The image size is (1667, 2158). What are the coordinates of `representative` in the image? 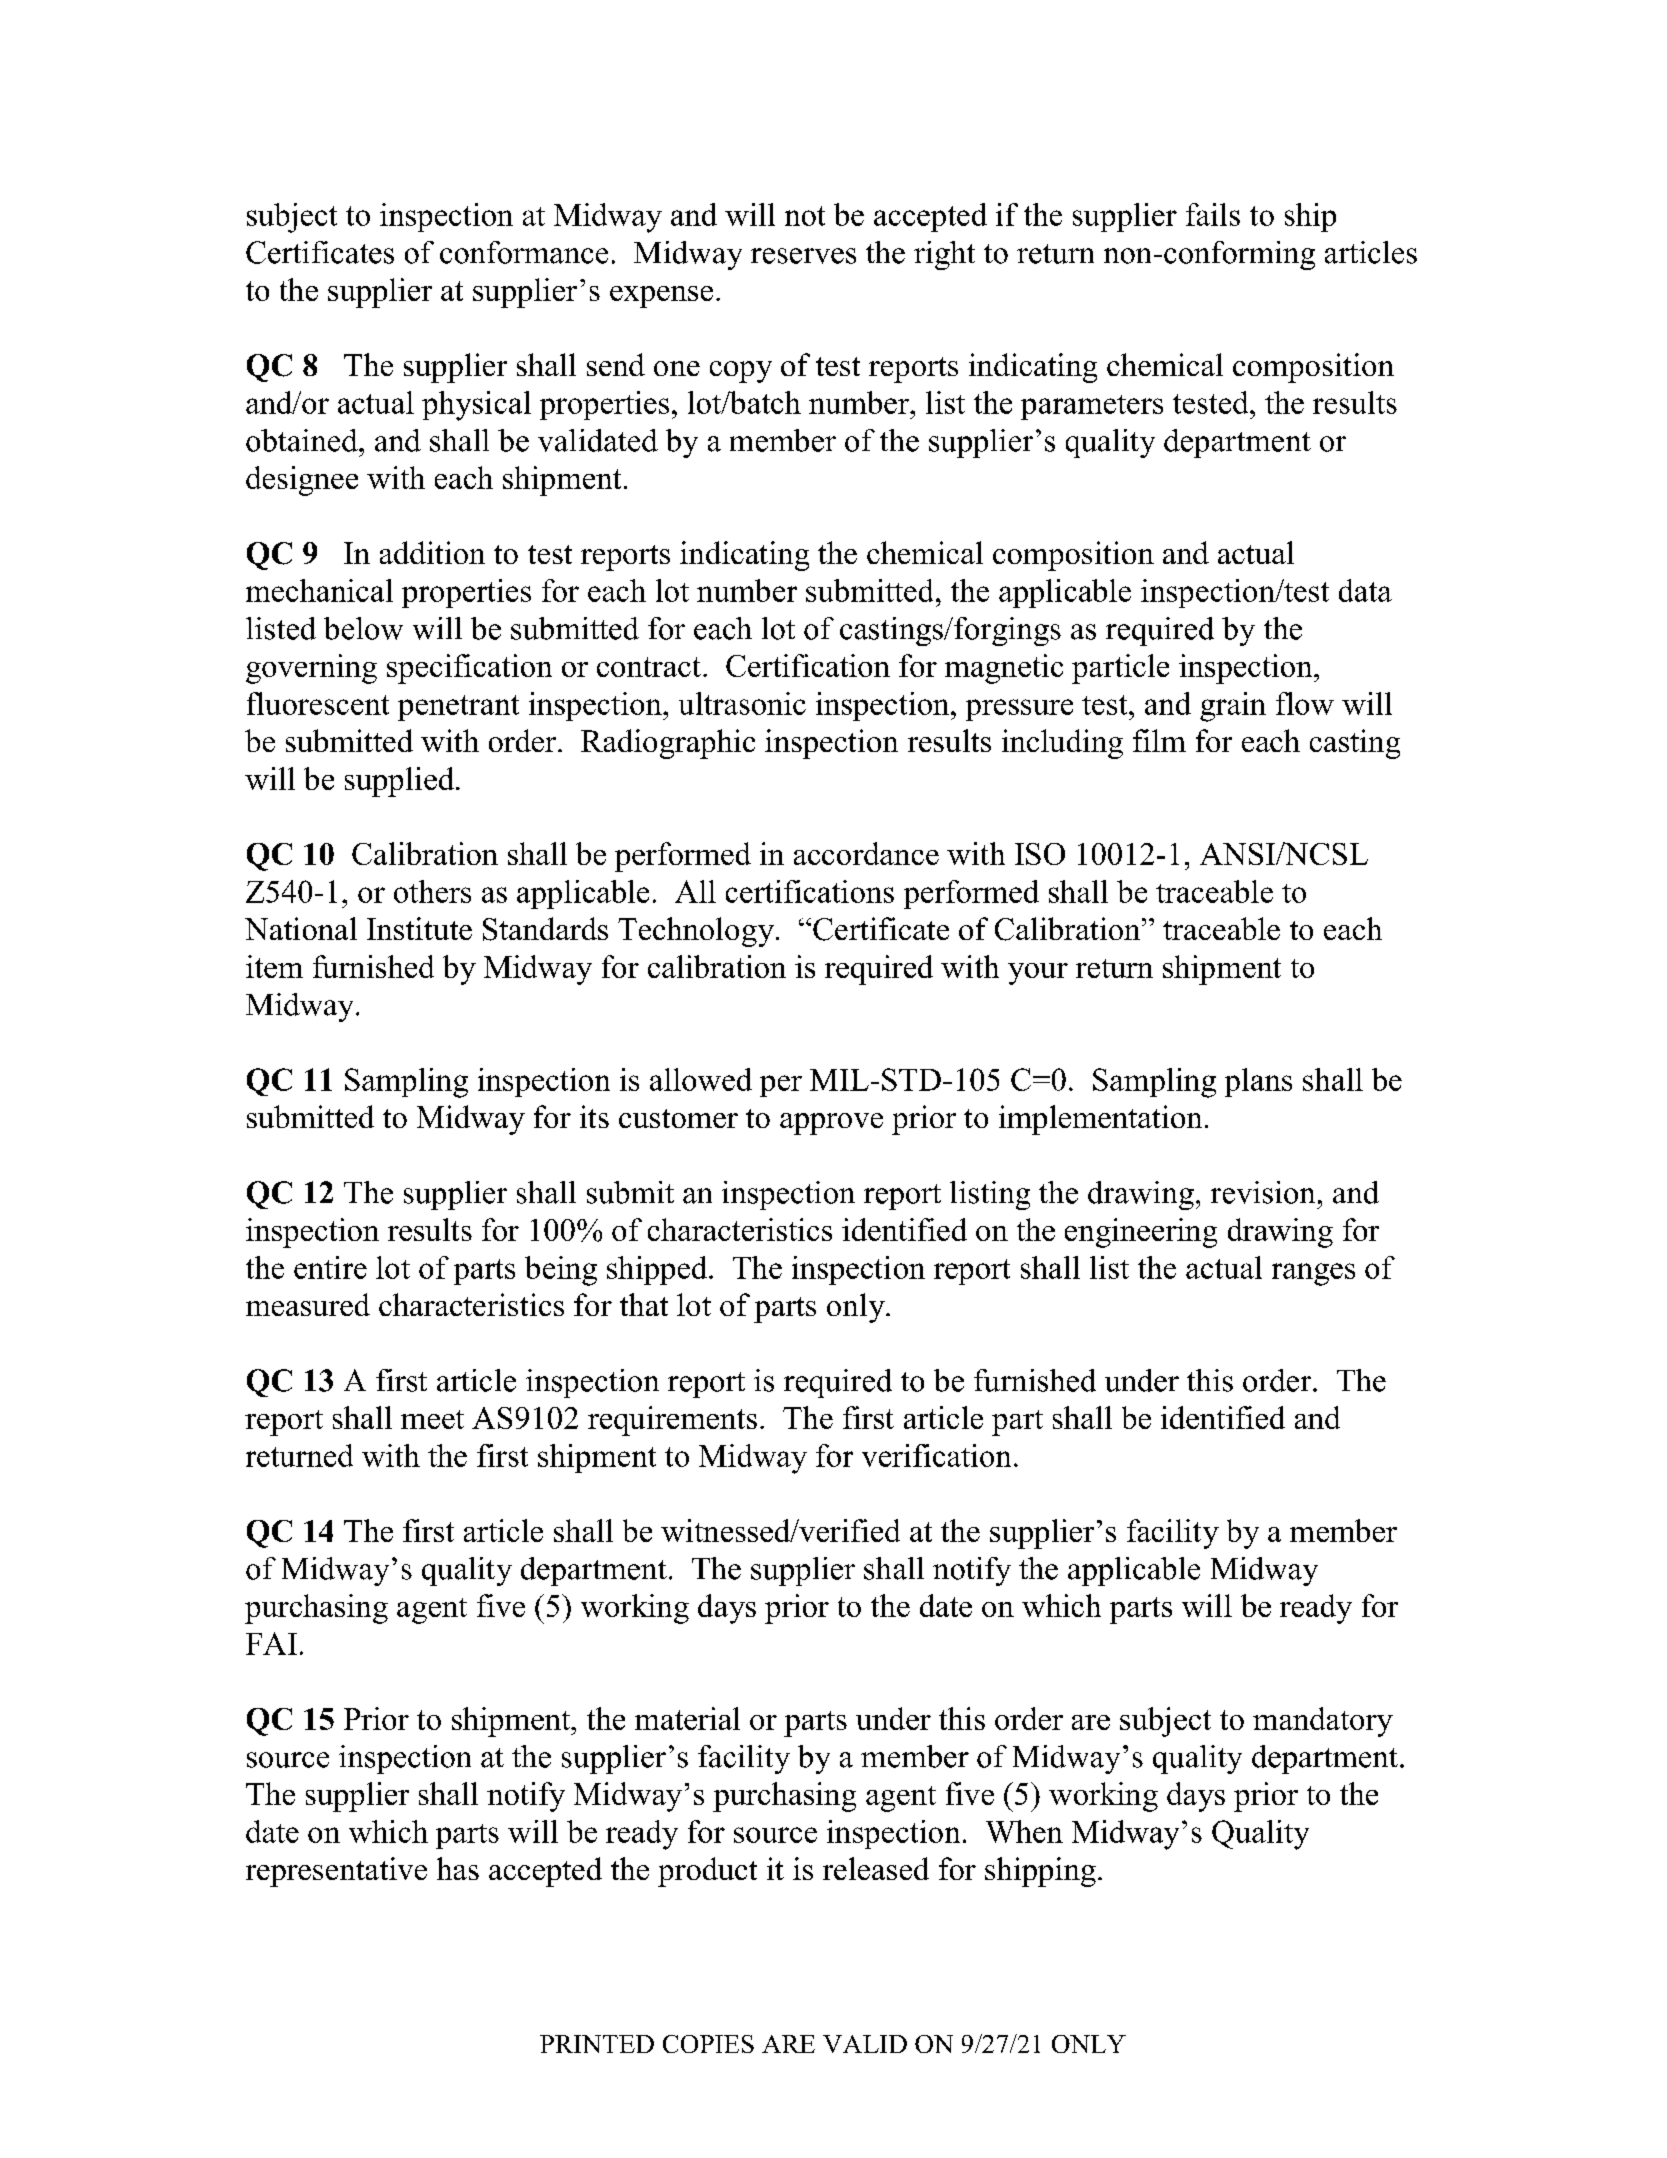 It's located at (336, 1872).
